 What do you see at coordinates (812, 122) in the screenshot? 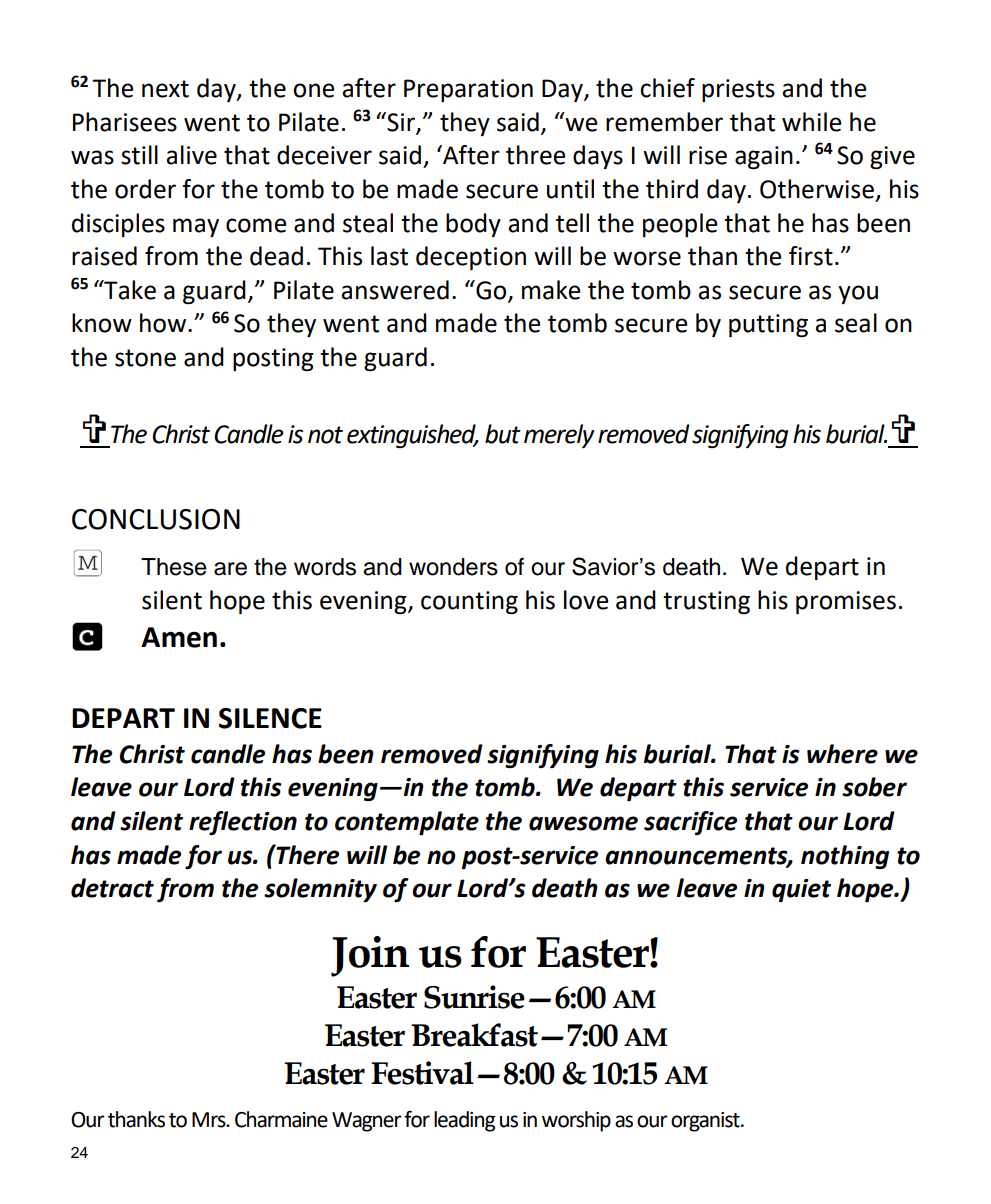
I see `while` at bounding box center [812, 122].
